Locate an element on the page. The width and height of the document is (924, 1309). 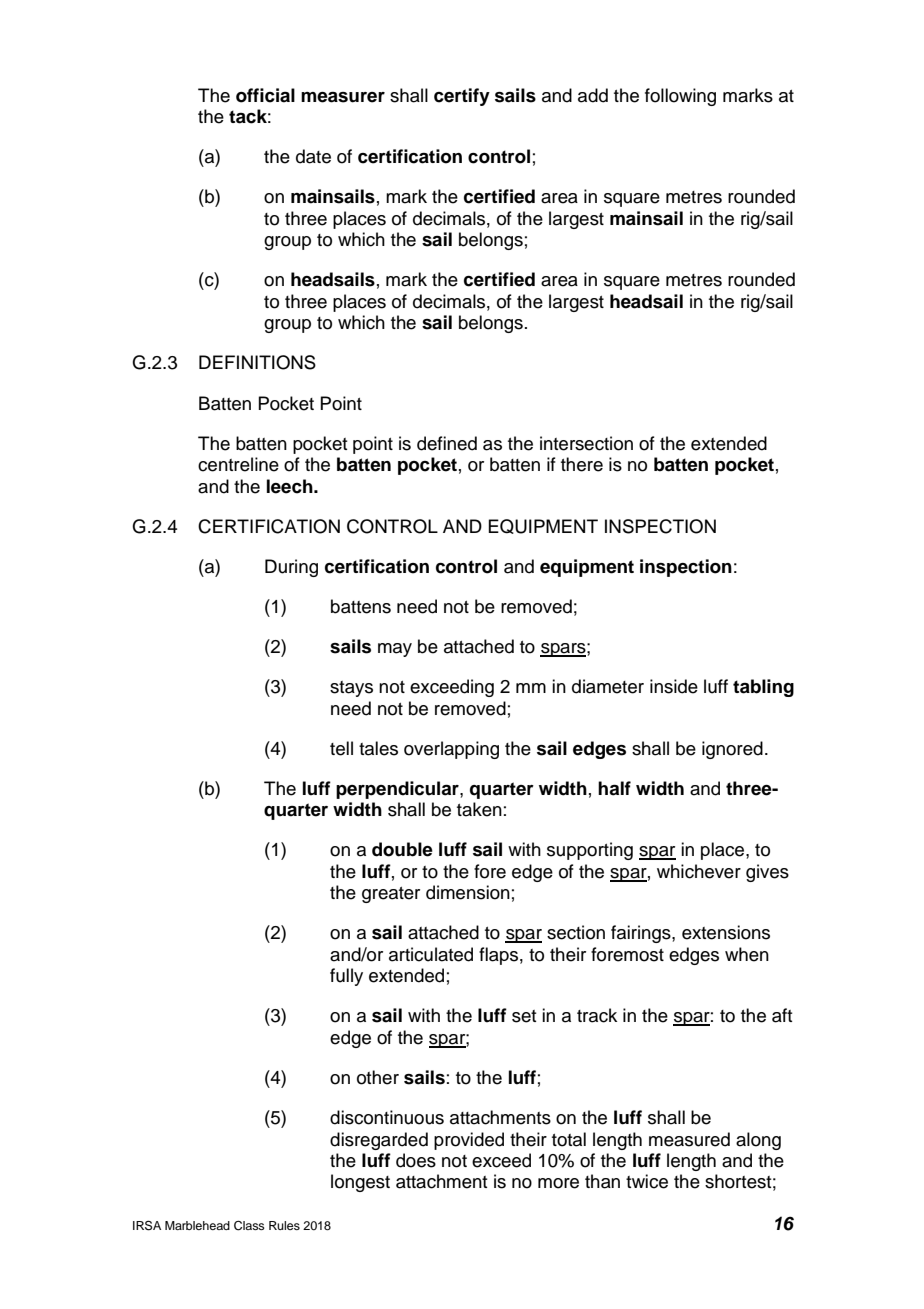
tell is located at coordinates (341, 748).
